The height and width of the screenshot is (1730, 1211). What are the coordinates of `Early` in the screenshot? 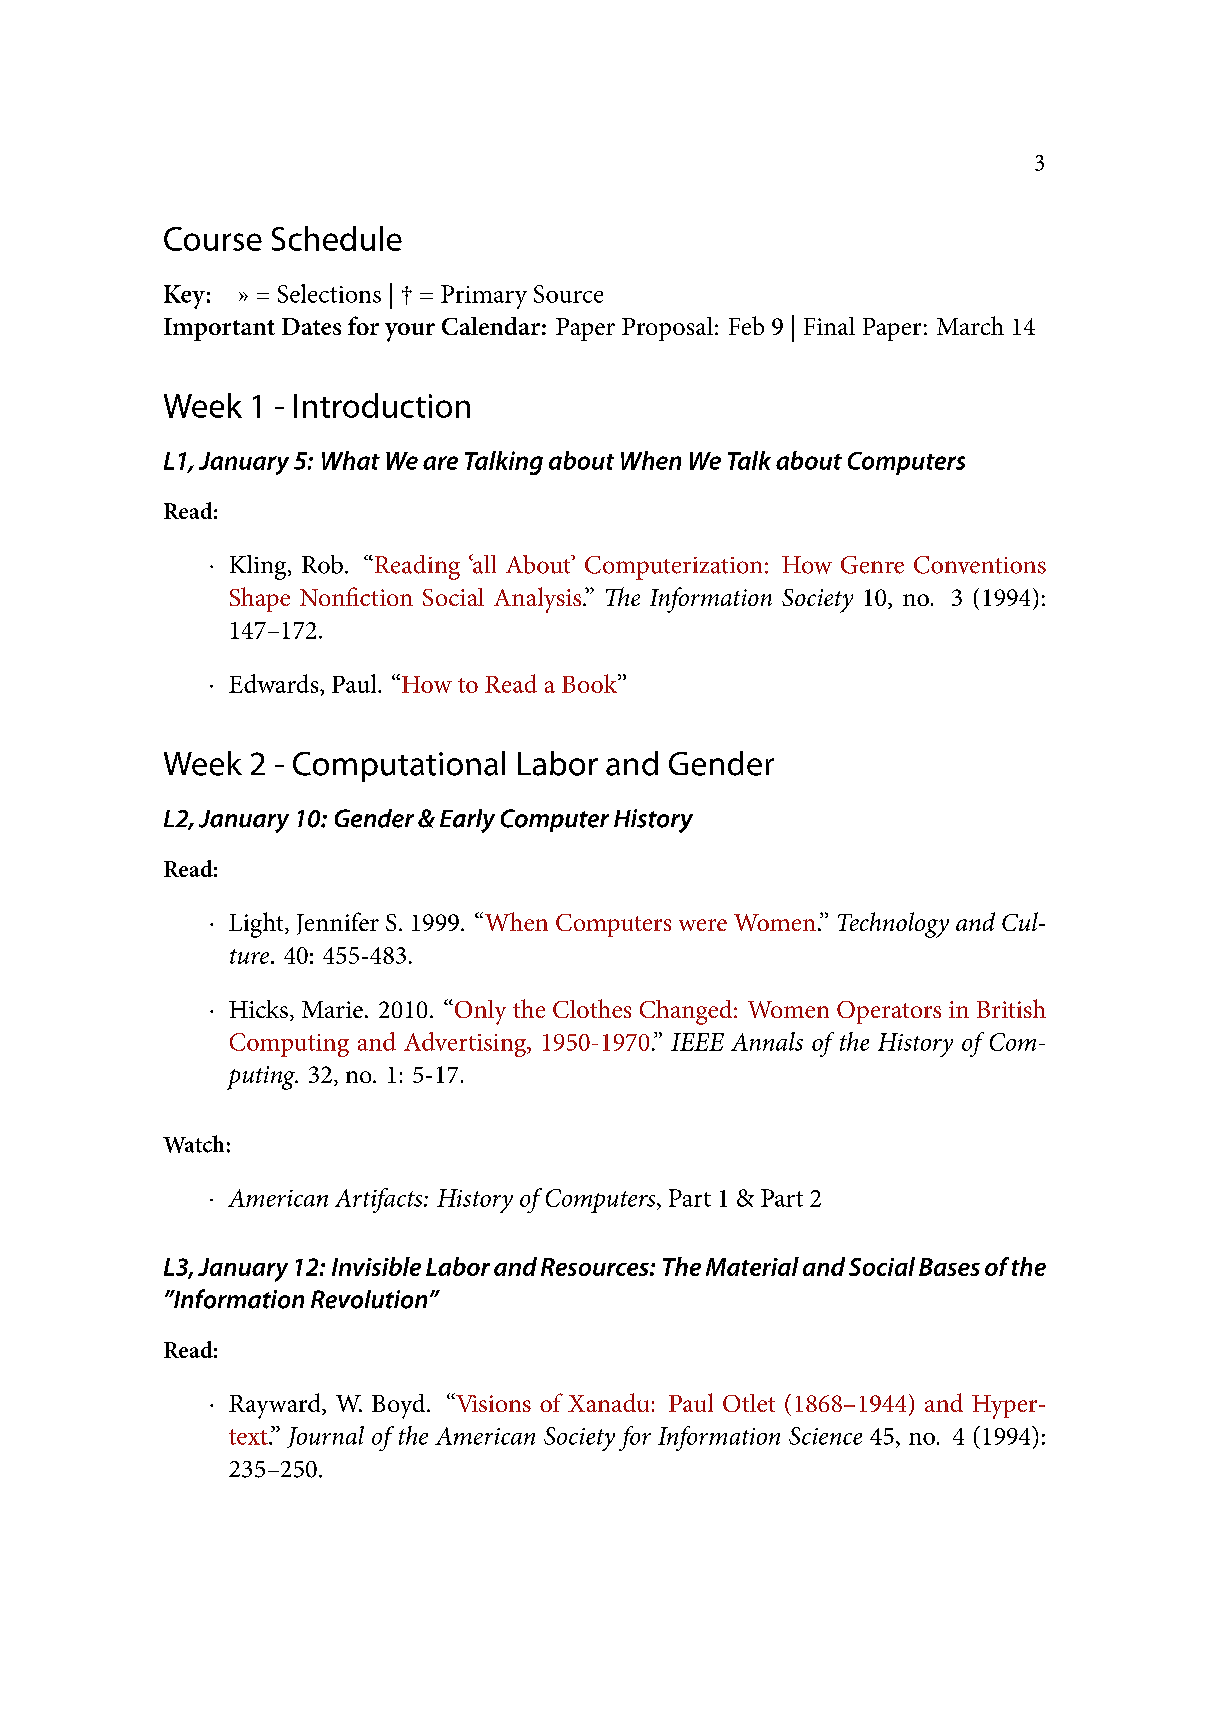 It's located at (467, 821).
